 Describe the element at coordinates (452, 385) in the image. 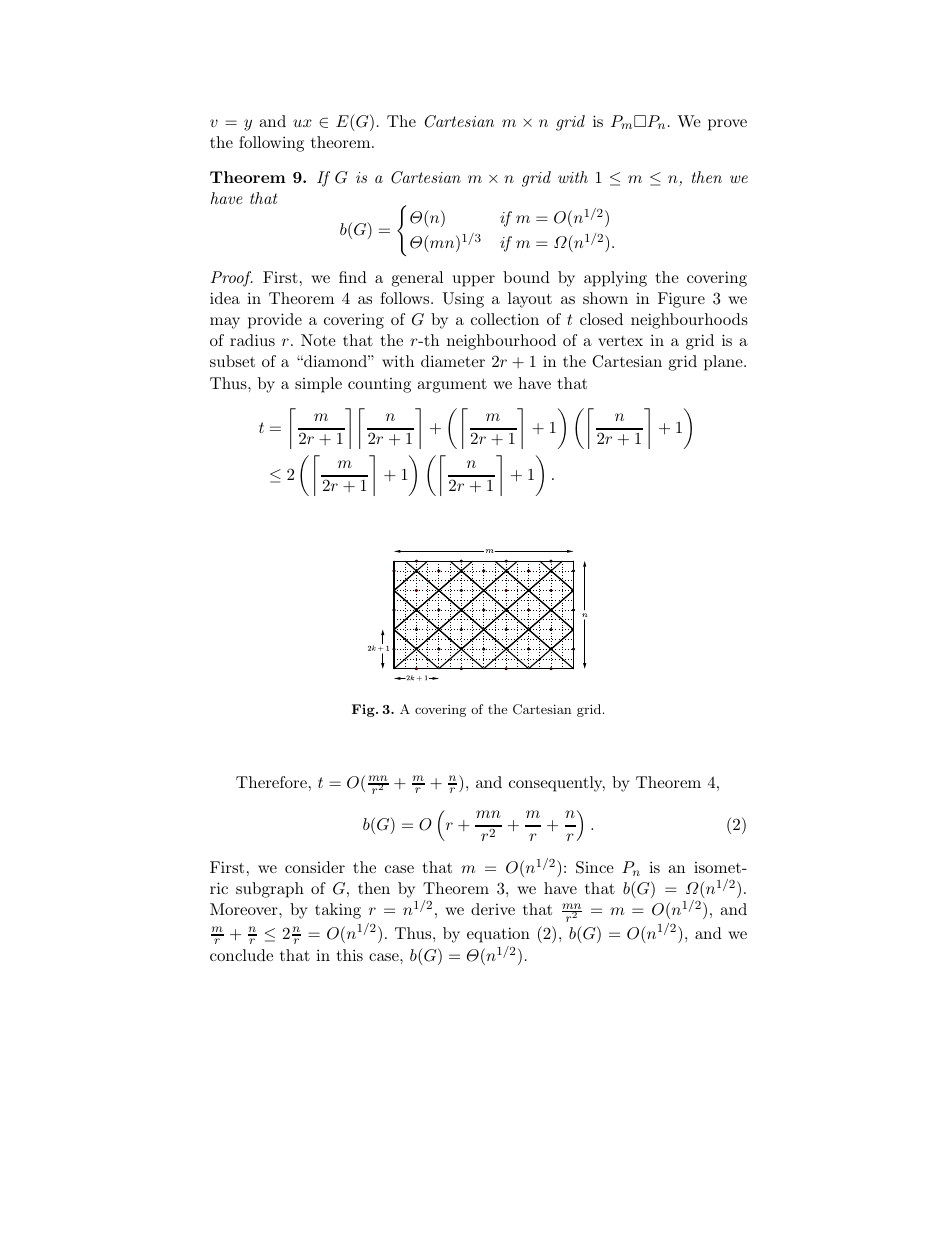

I see `argument` at that location.
